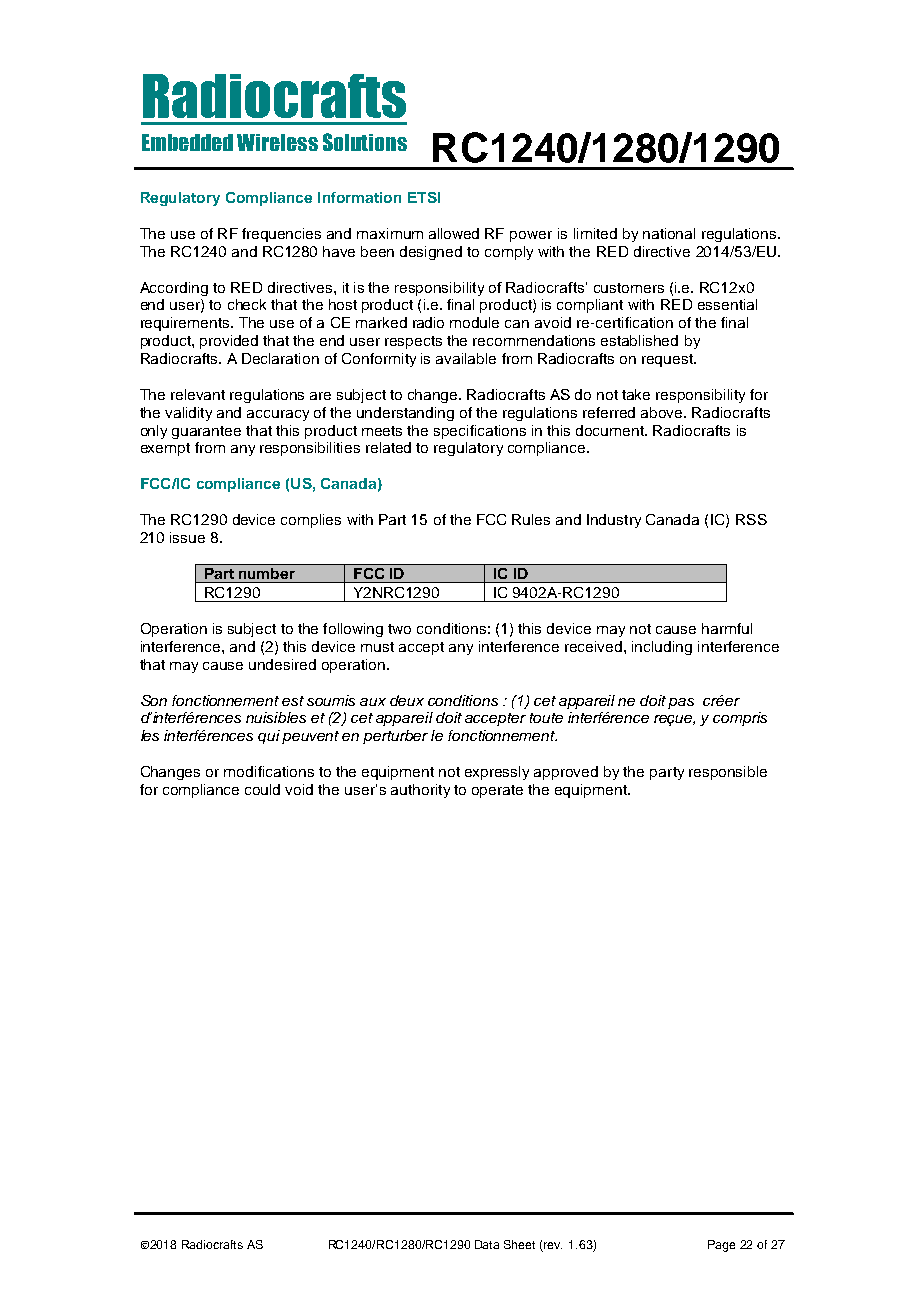 Image resolution: width=924 pixels, height=1308 pixels. What do you see at coordinates (681, 703) in the screenshot?
I see `pas` at bounding box center [681, 703].
